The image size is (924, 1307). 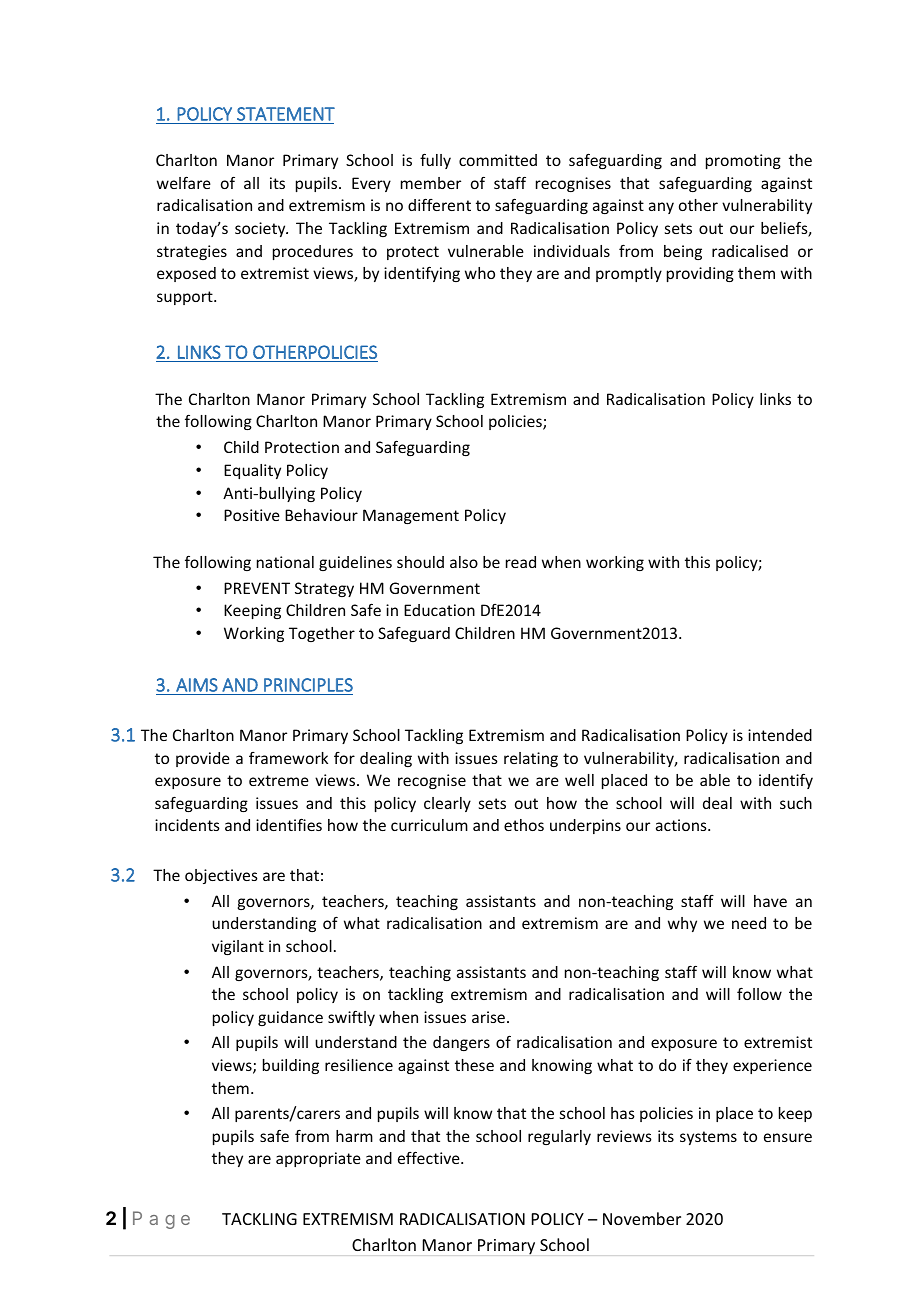 I want to click on committed, so click(x=498, y=160).
